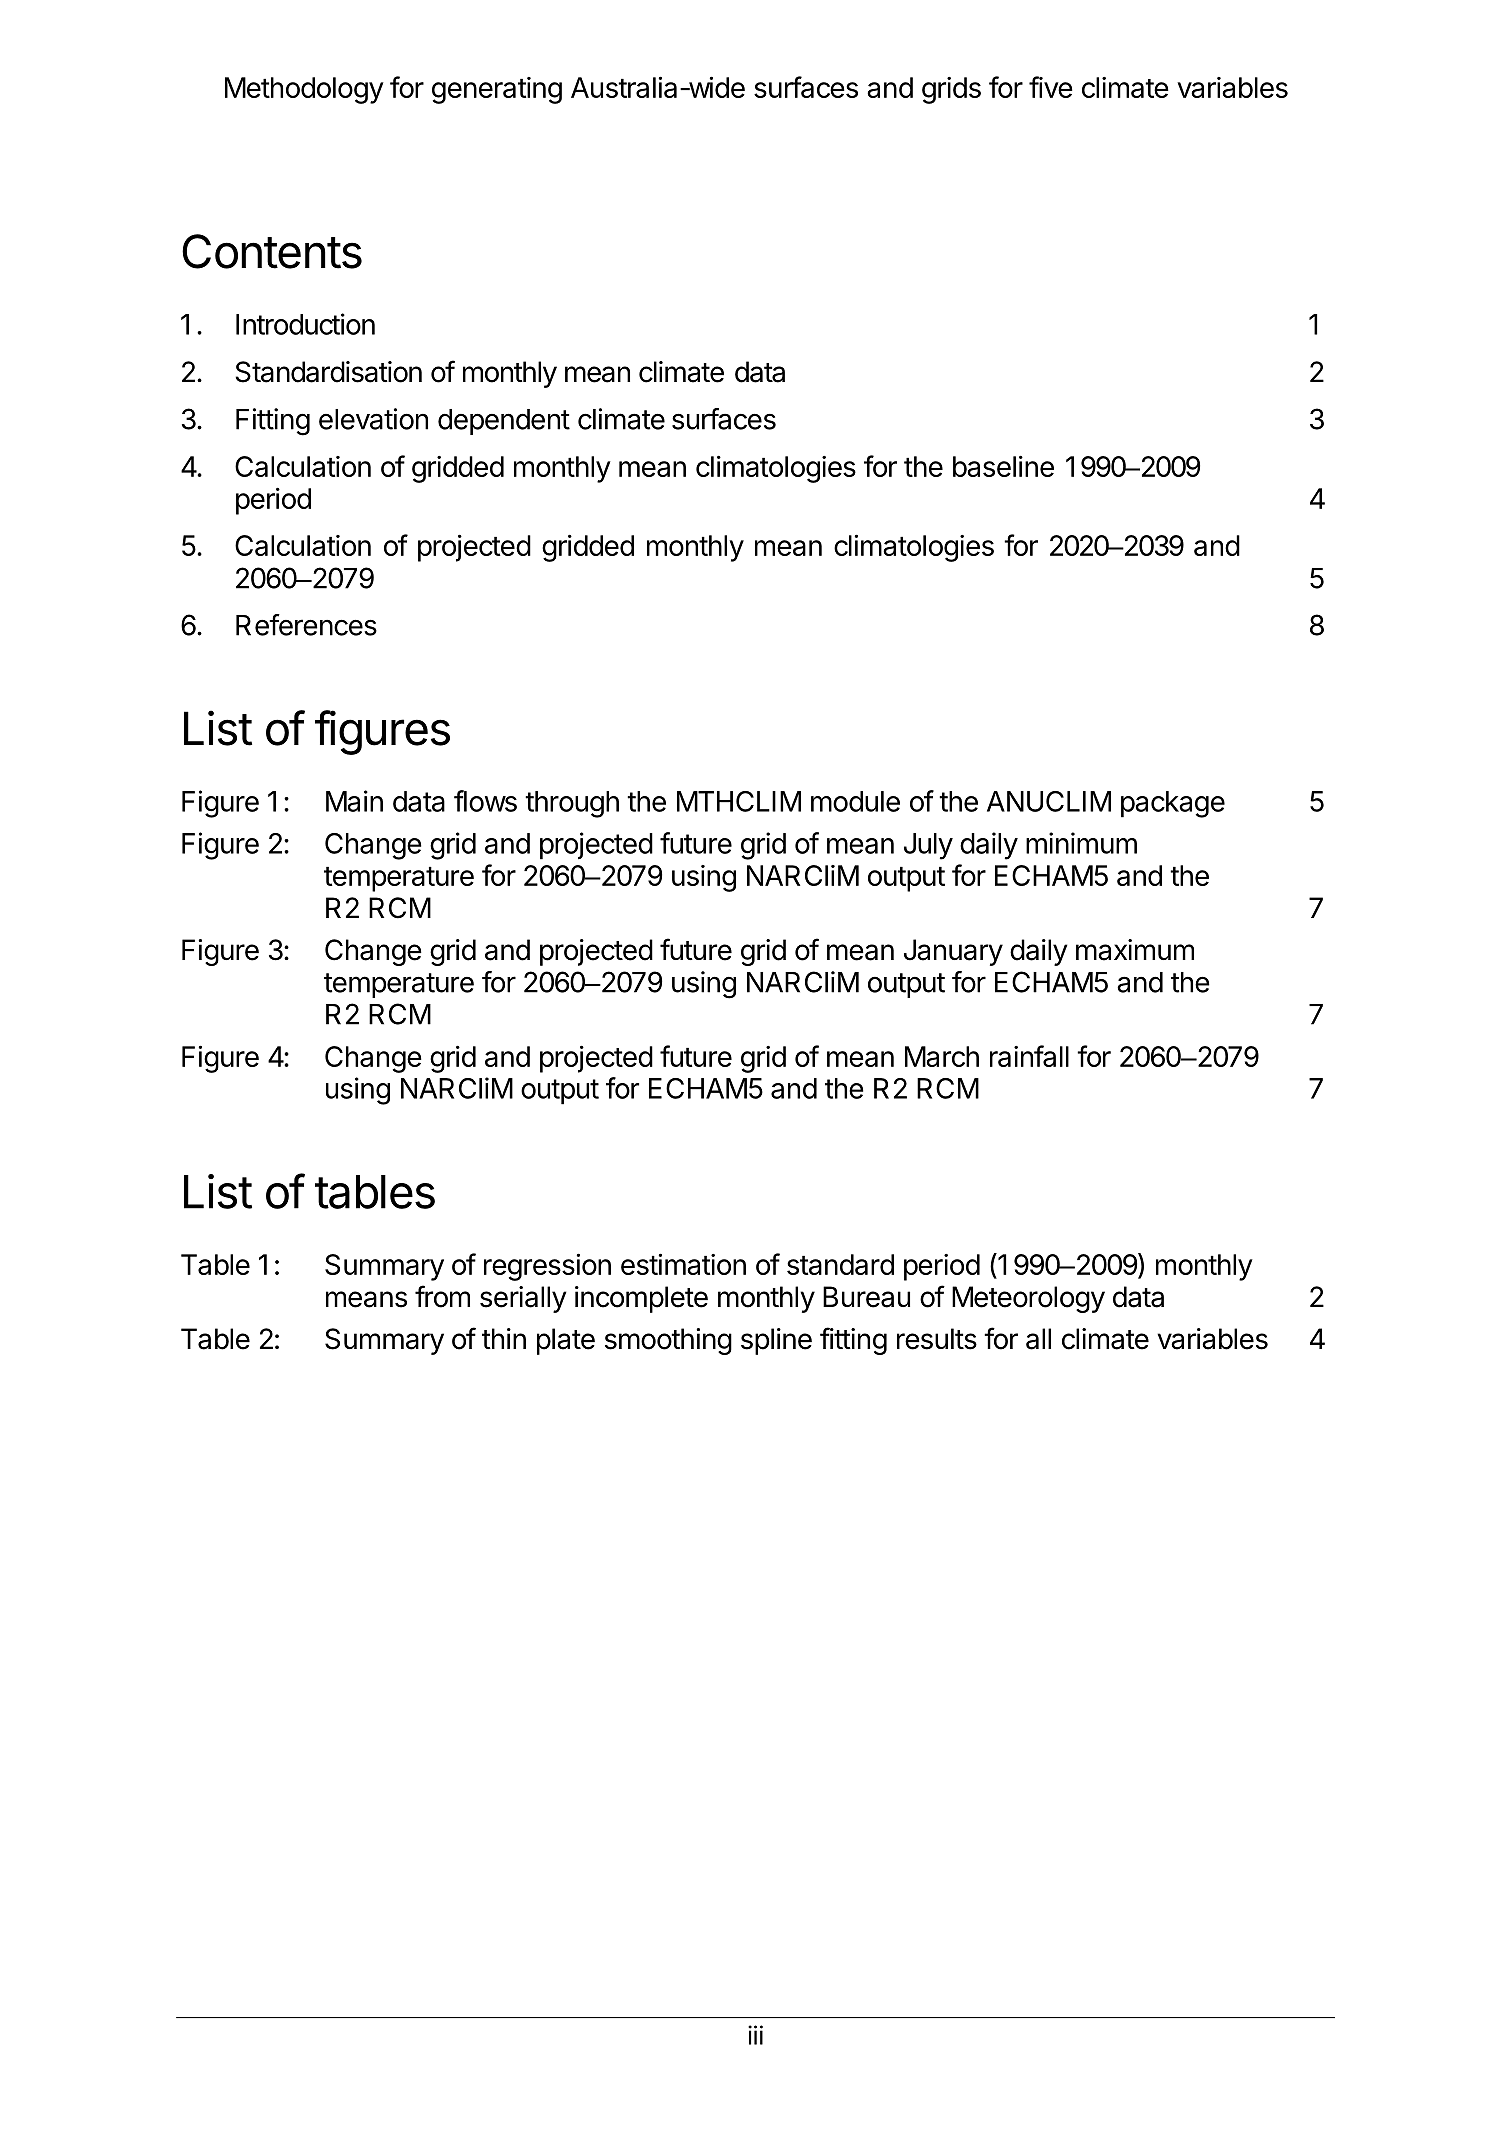 Image resolution: width=1511 pixels, height=2137 pixels. What do you see at coordinates (306, 625) in the page?
I see `References` at bounding box center [306, 625].
